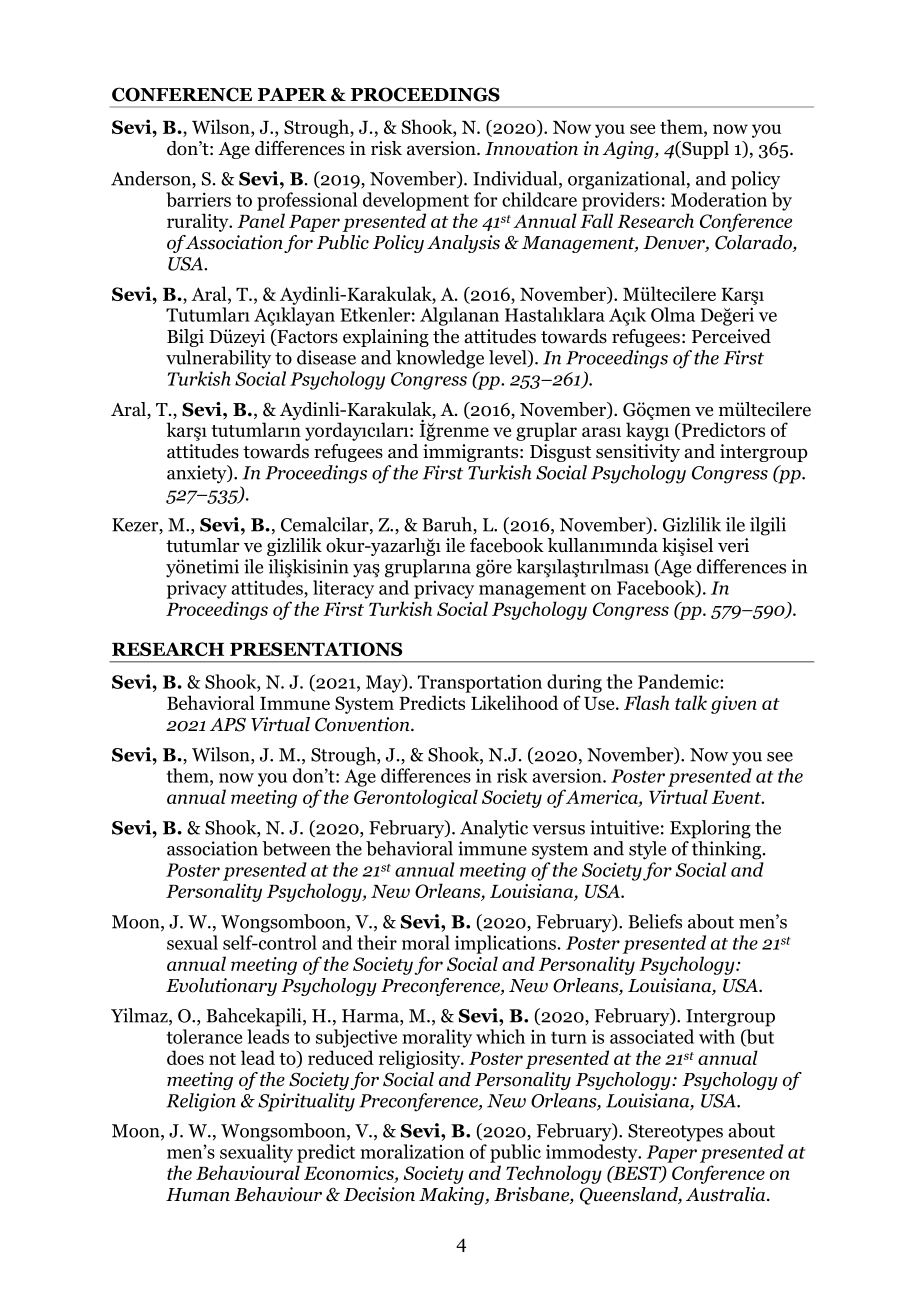 This image has width=924, height=1308. What do you see at coordinates (261, 220) in the image?
I see `Panel` at bounding box center [261, 220].
